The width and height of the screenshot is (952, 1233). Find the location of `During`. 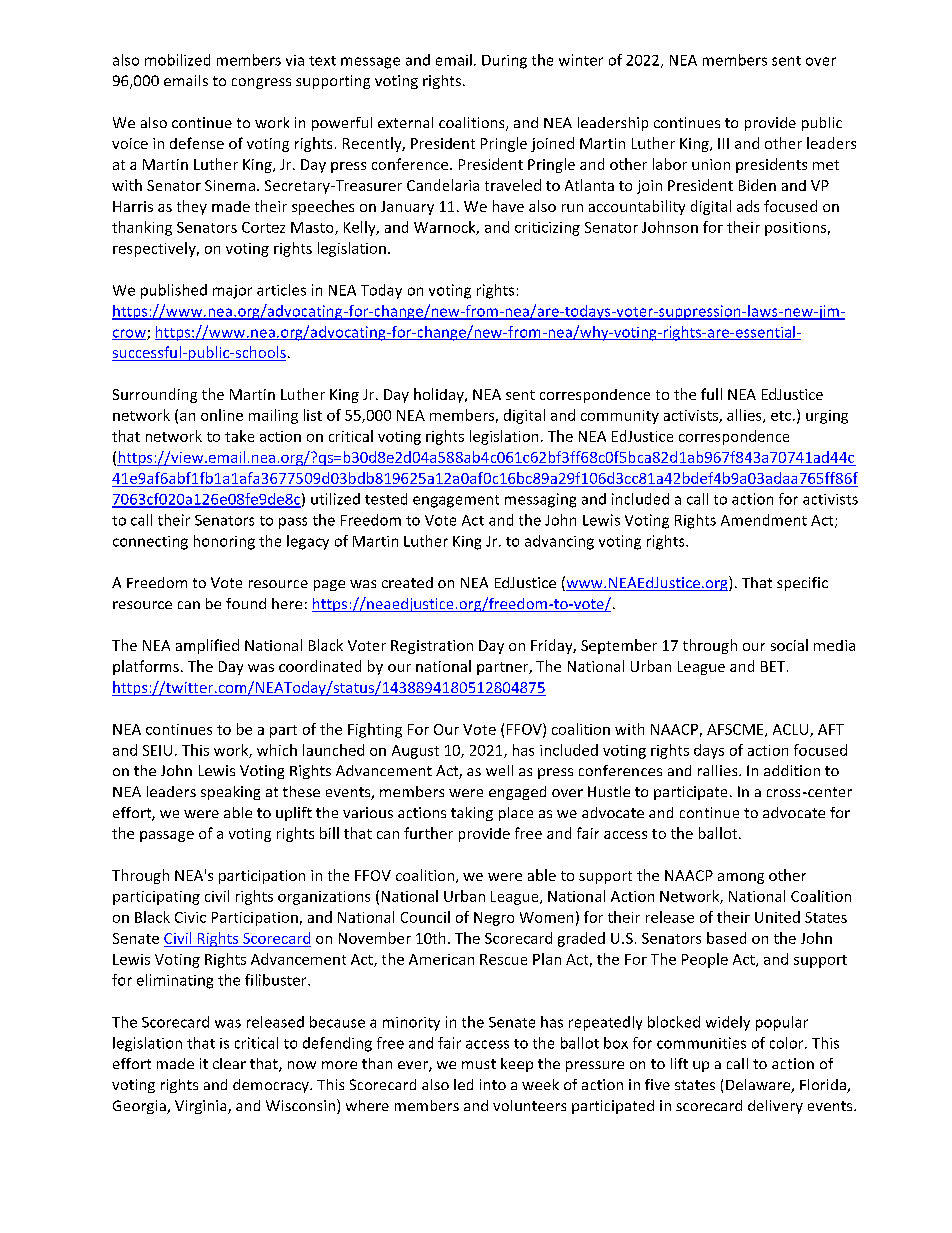

During is located at coordinates (504, 62).
